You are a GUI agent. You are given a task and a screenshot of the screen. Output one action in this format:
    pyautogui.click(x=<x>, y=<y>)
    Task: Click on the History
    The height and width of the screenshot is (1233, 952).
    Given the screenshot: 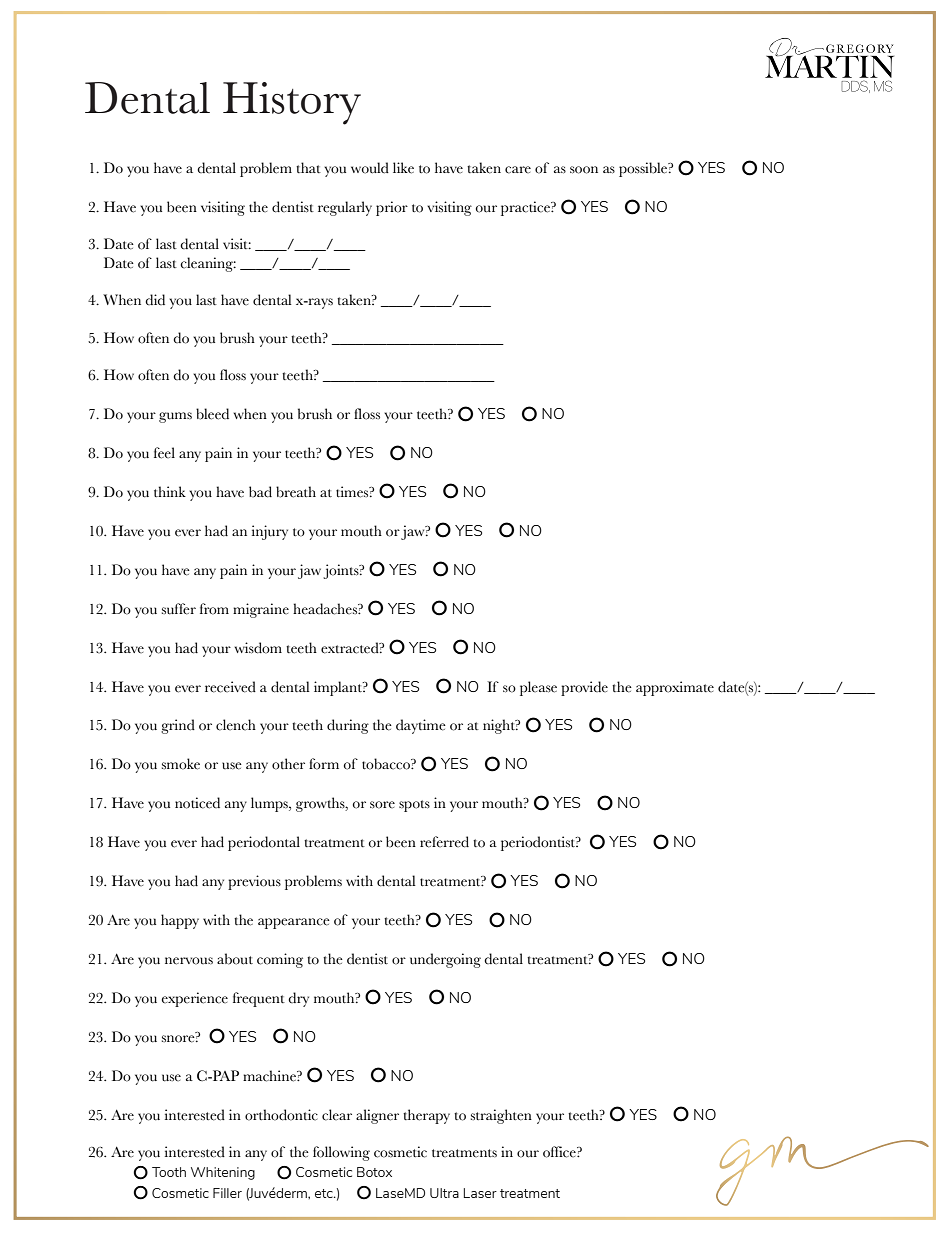 What is the action you would take?
    pyautogui.click(x=292, y=103)
